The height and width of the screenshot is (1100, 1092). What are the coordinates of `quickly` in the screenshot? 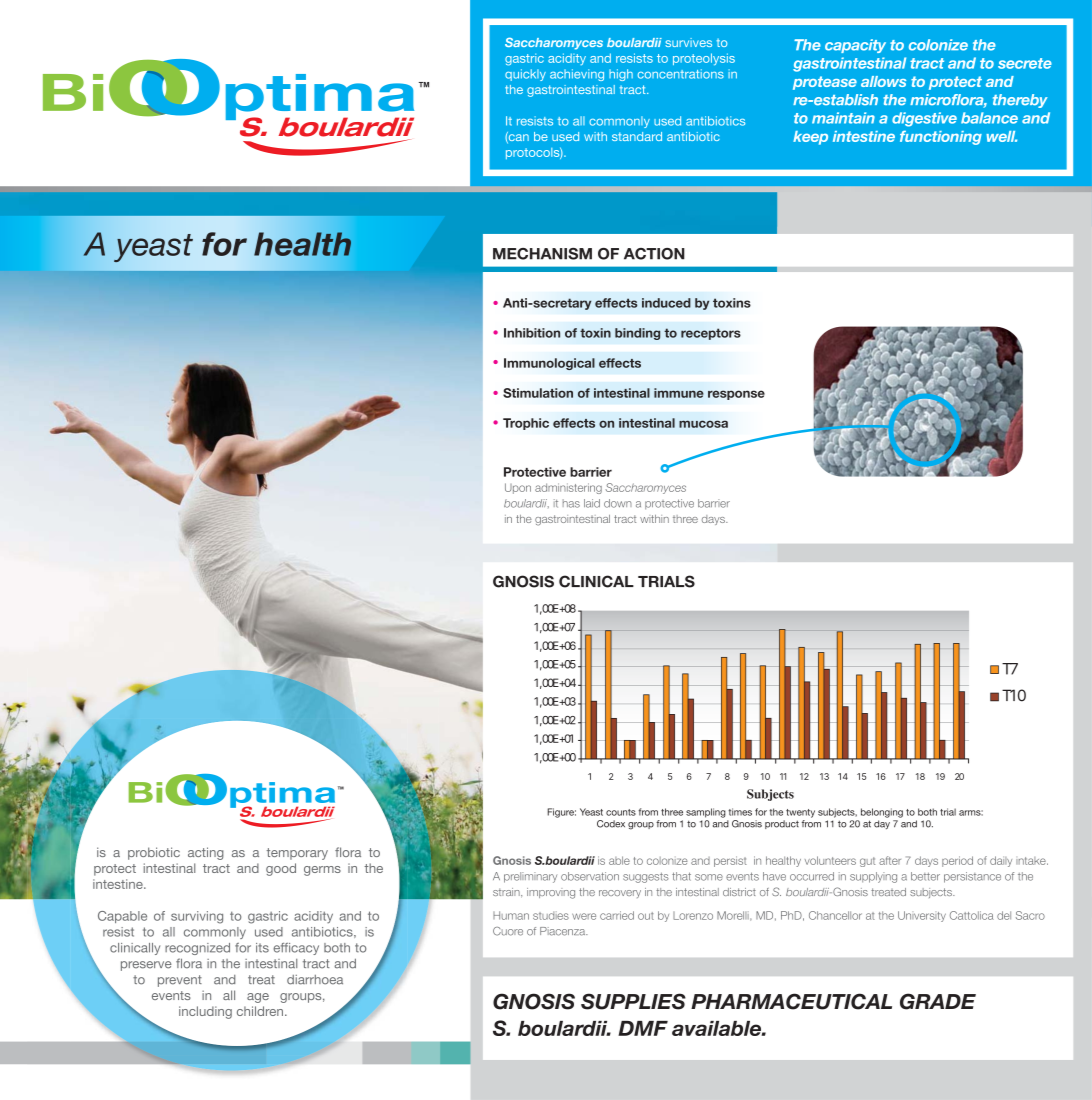 It's located at (525, 75).
